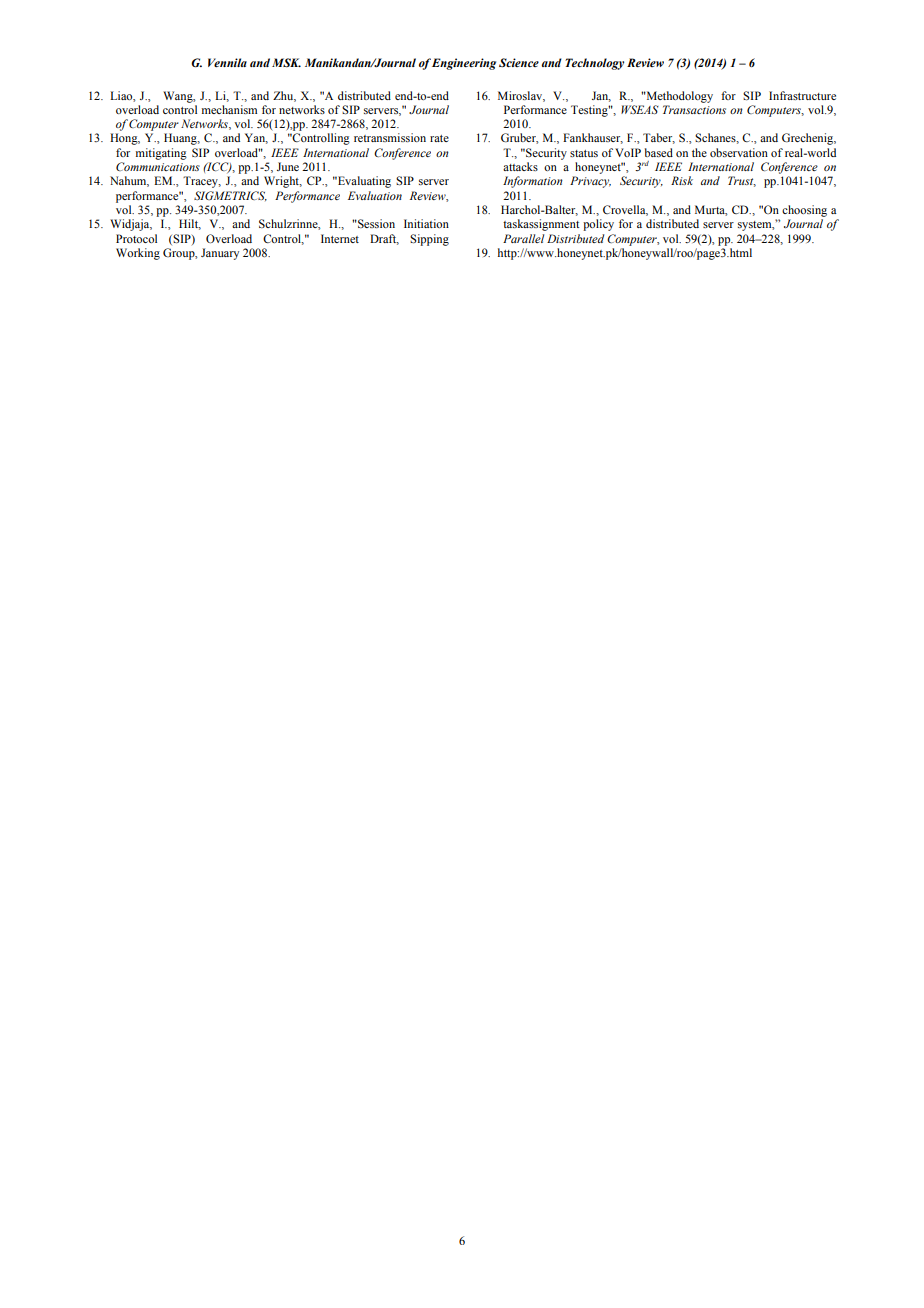  Describe the element at coordinates (594, 64) in the screenshot. I see `Technology` at that location.
